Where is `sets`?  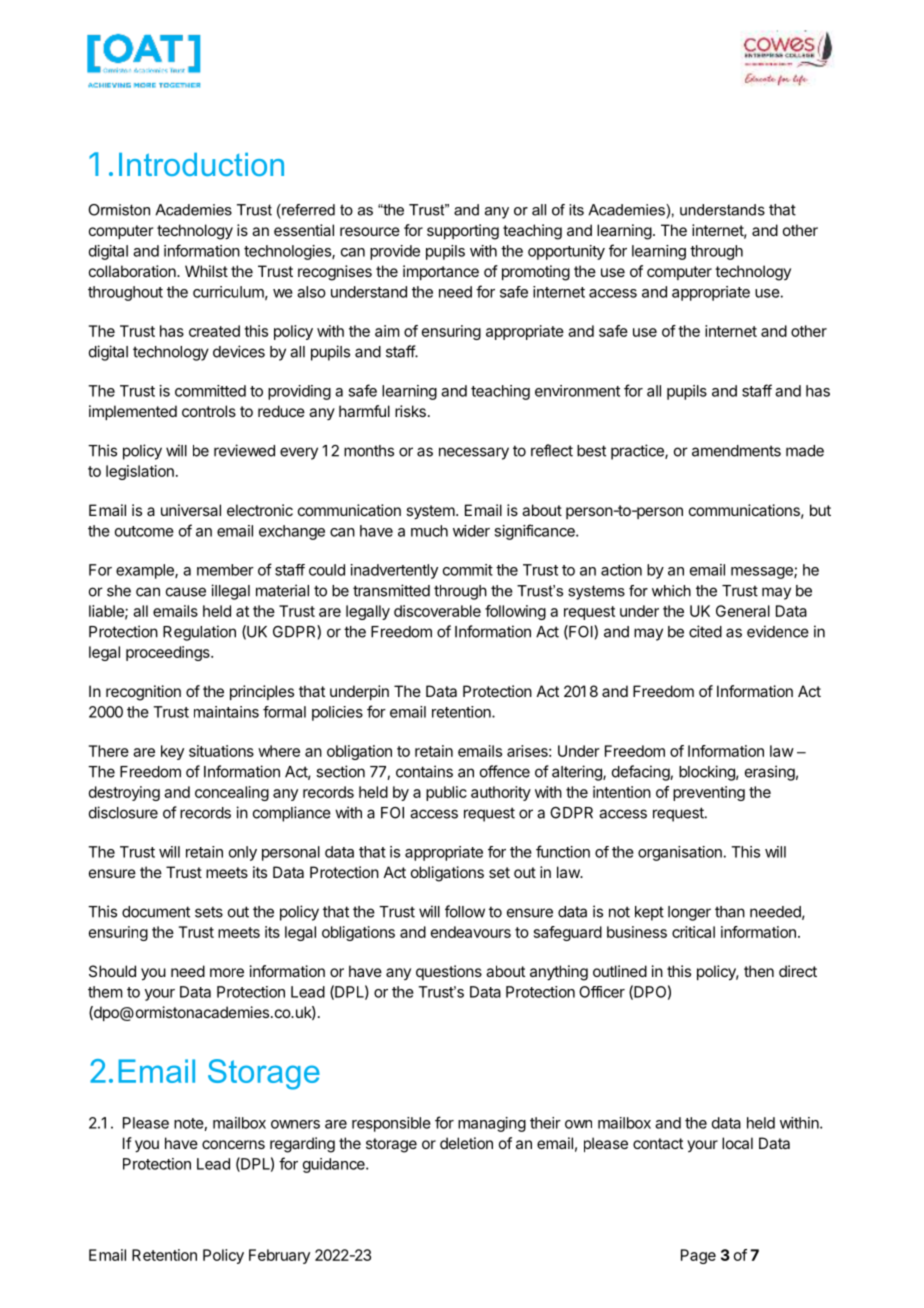 sets is located at coordinates (209, 912).
